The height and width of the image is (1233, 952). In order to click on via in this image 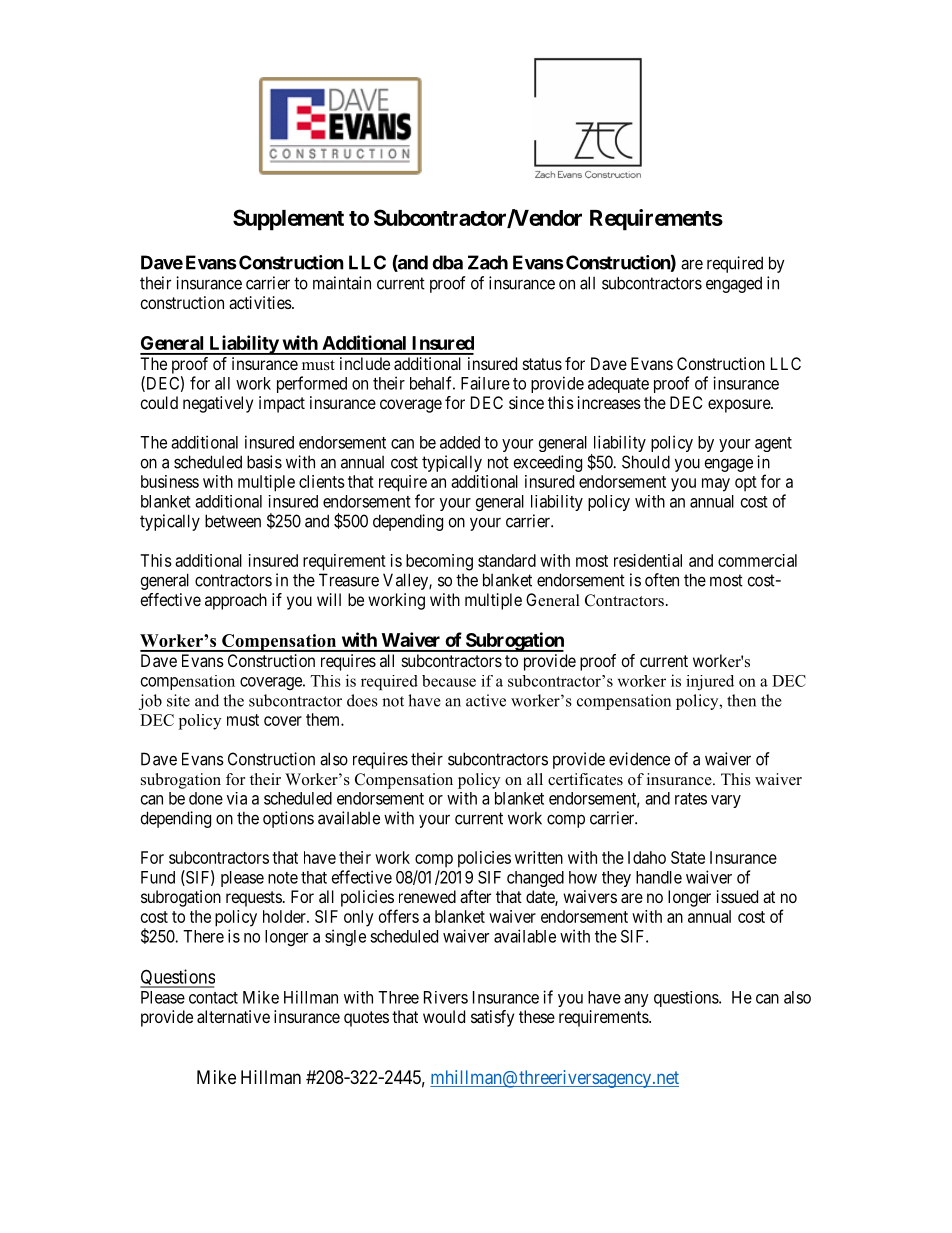, I will do `click(237, 798)`.
